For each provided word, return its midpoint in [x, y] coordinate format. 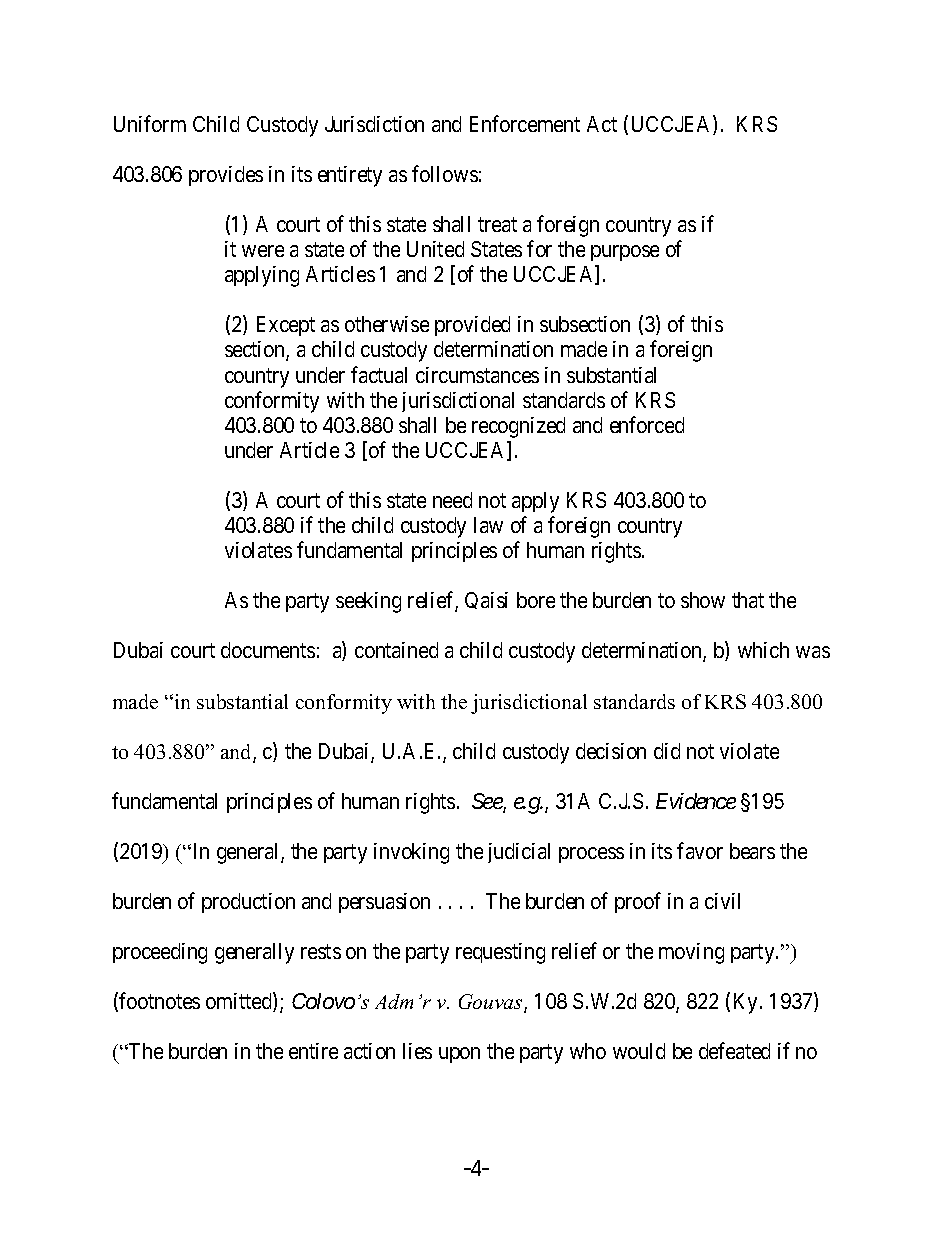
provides [226, 176]
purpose [625, 253]
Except [286, 326]
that [748, 600]
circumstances [477, 375]
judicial [519, 853]
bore [536, 600]
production [248, 903]
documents [268, 650]
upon [459, 1055]
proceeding [160, 953]
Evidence [696, 801]
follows [445, 173]
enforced [647, 424]
